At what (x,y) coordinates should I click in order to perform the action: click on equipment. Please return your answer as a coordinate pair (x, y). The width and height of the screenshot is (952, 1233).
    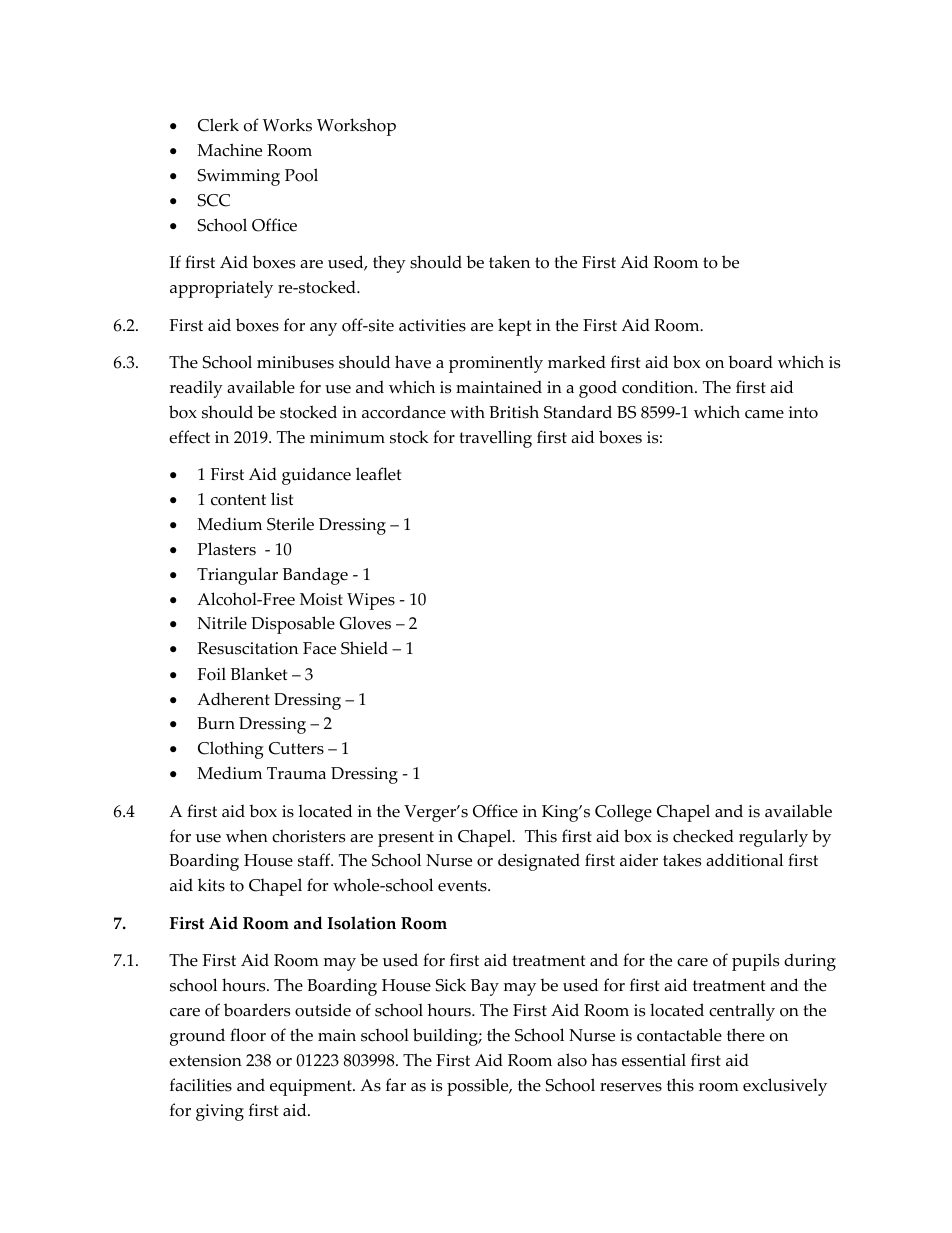
    Looking at the image, I should click on (312, 1087).
